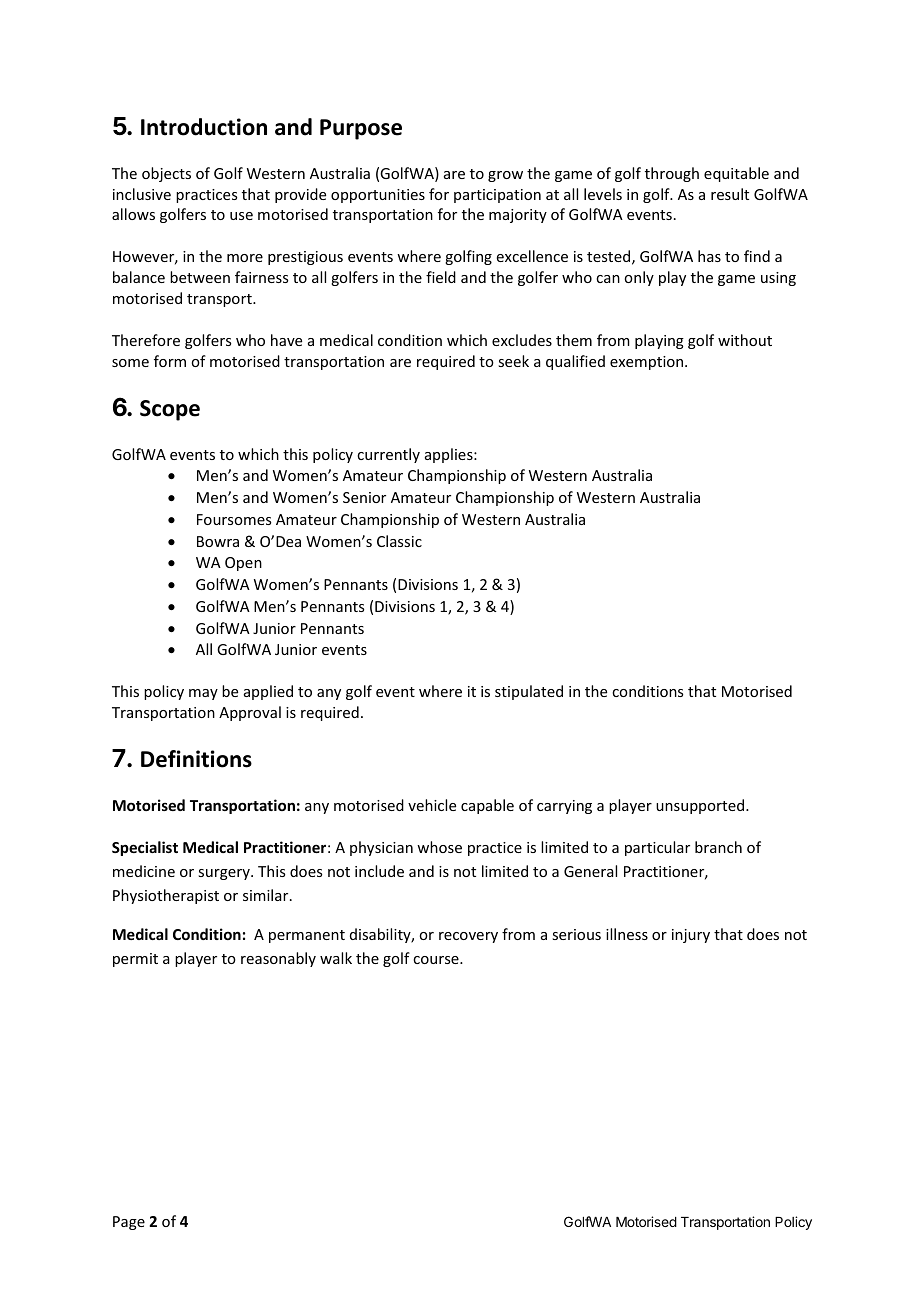 The width and height of the screenshot is (924, 1308). I want to click on form, so click(170, 361).
